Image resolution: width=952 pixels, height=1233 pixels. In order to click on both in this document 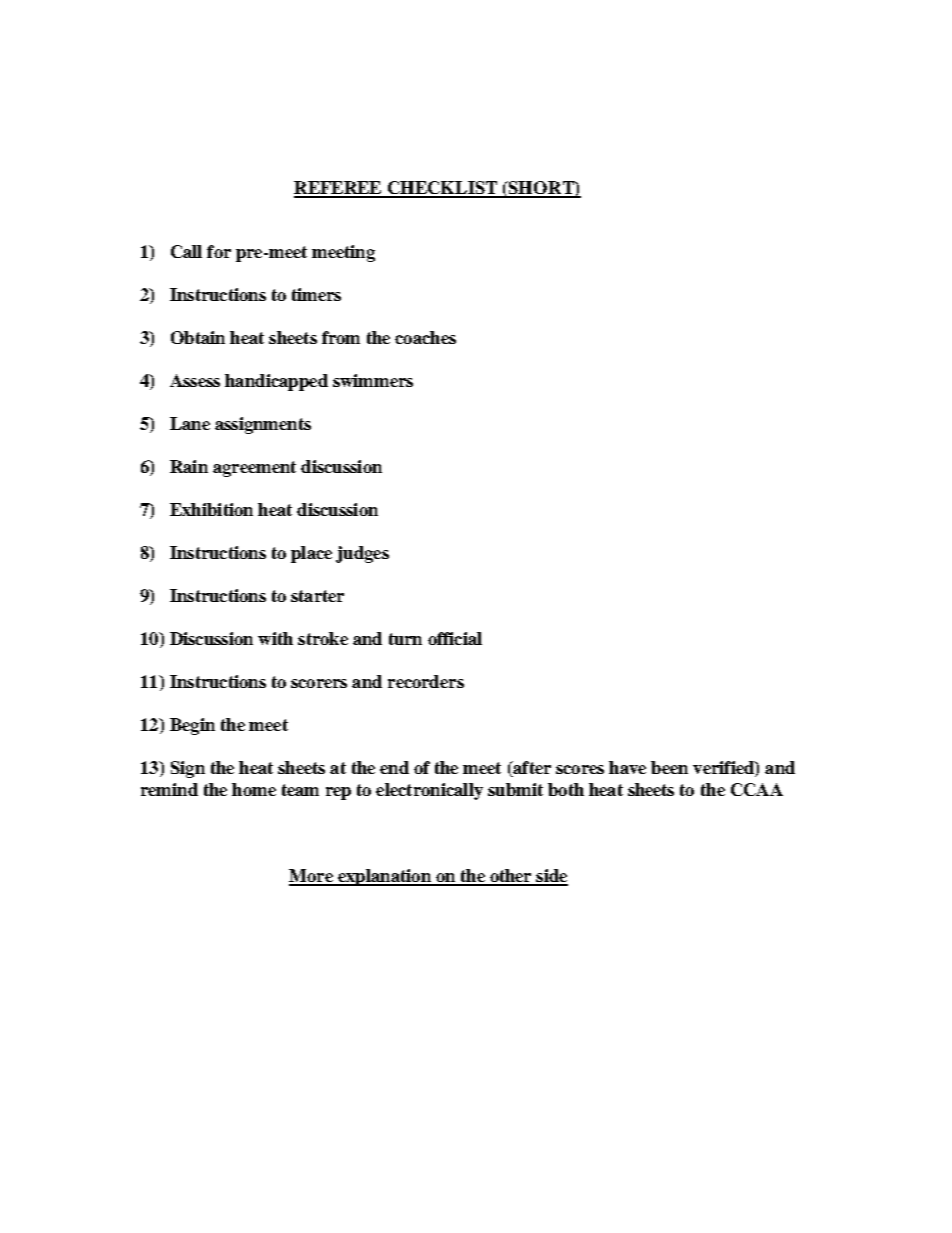, I will do `click(566, 789)`.
